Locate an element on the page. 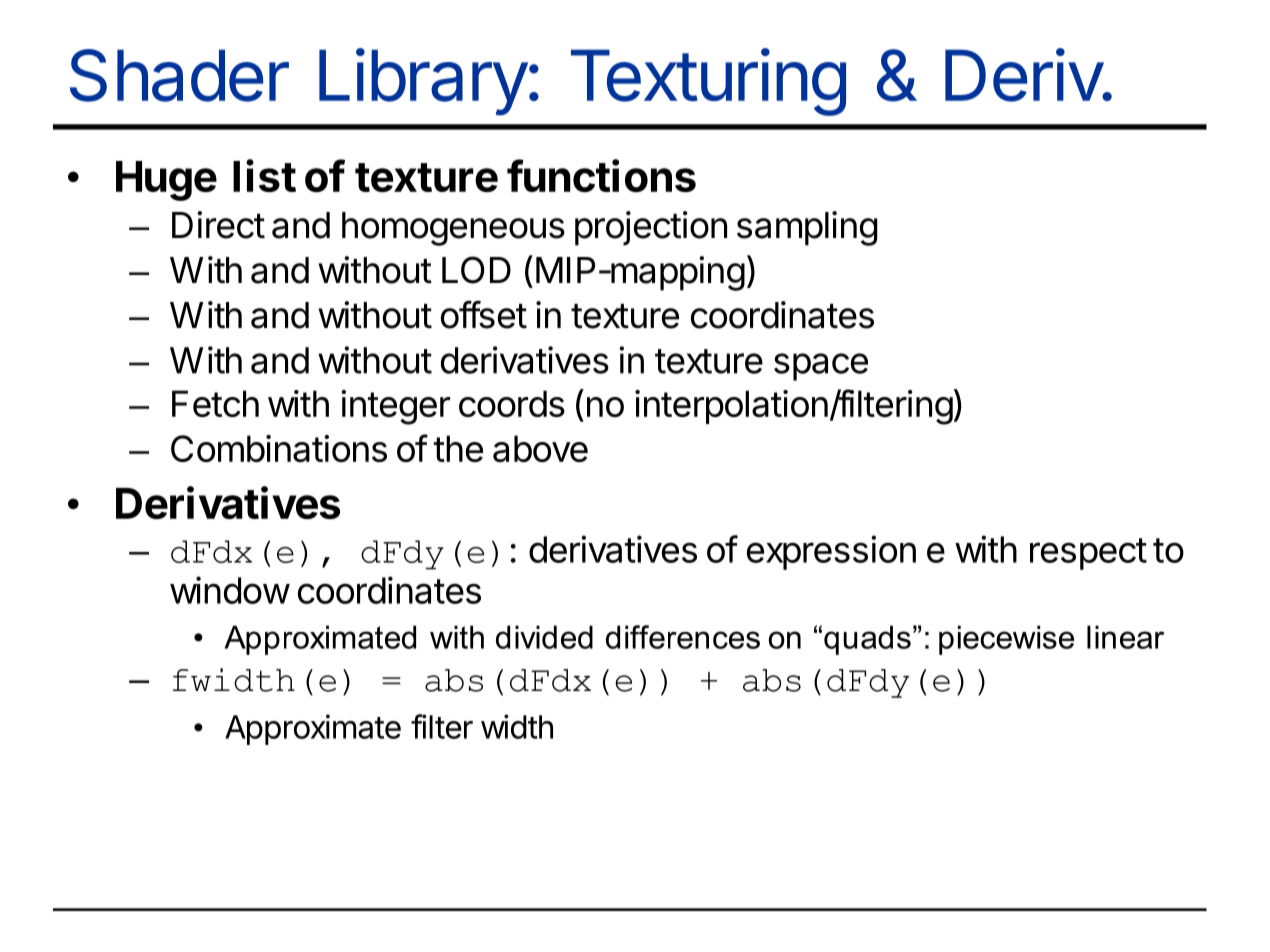 Image resolution: width=1270 pixels, height=952 pixels. functions is located at coordinates (601, 175).
